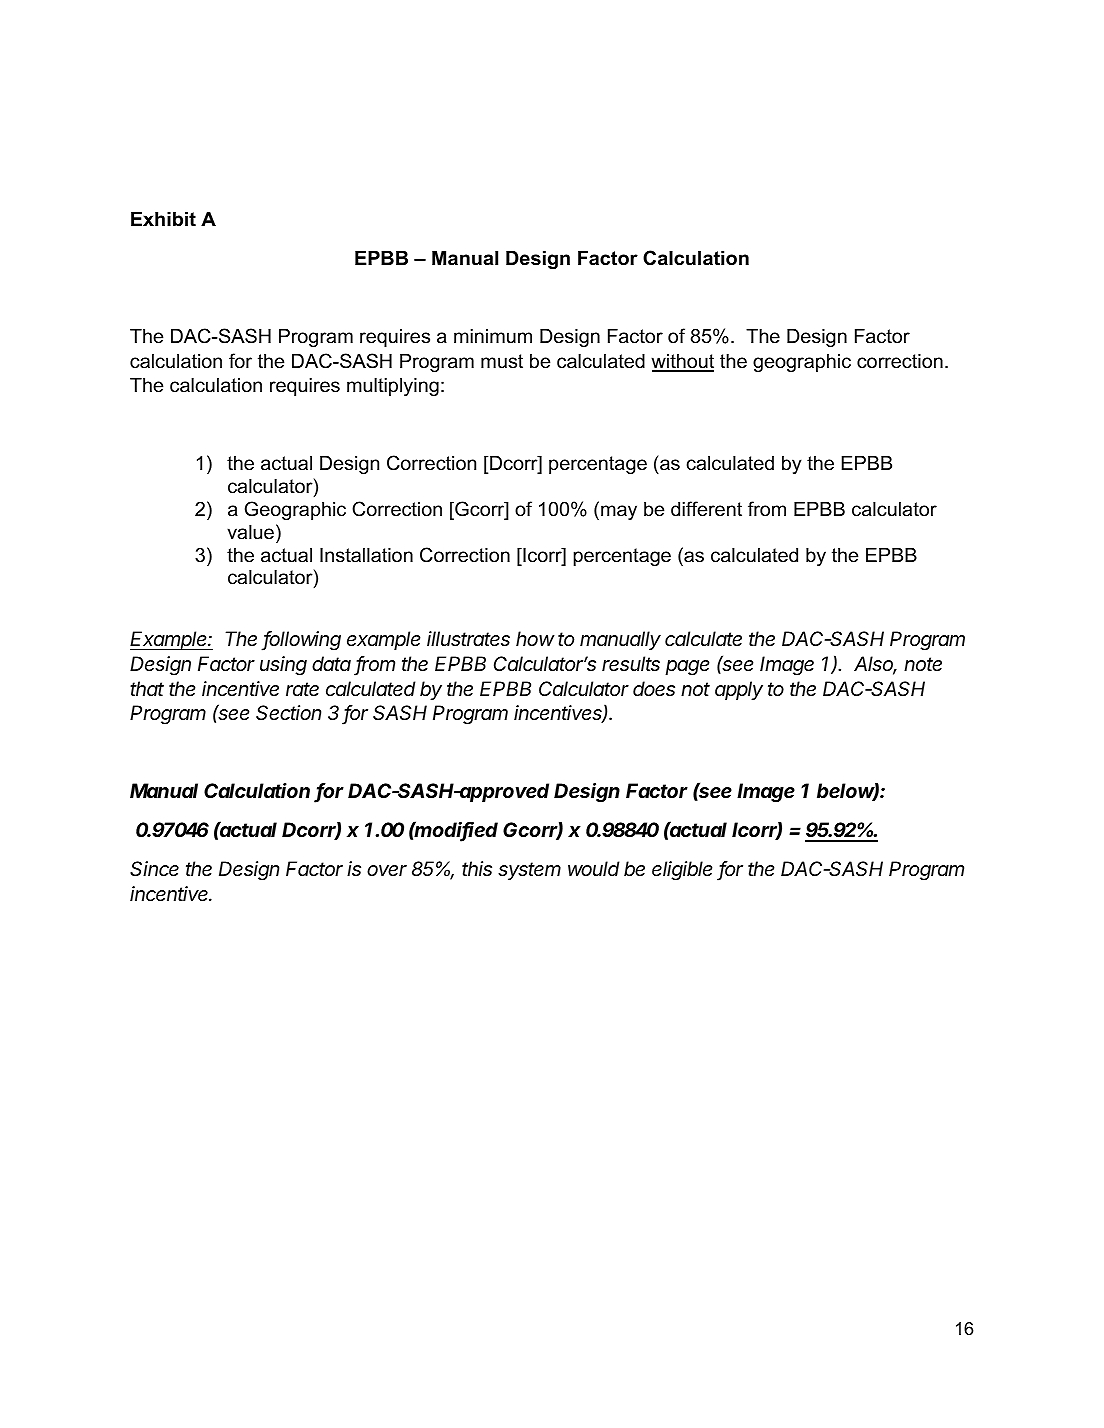  Describe the element at coordinates (154, 869) in the screenshot. I see `Since` at that location.
